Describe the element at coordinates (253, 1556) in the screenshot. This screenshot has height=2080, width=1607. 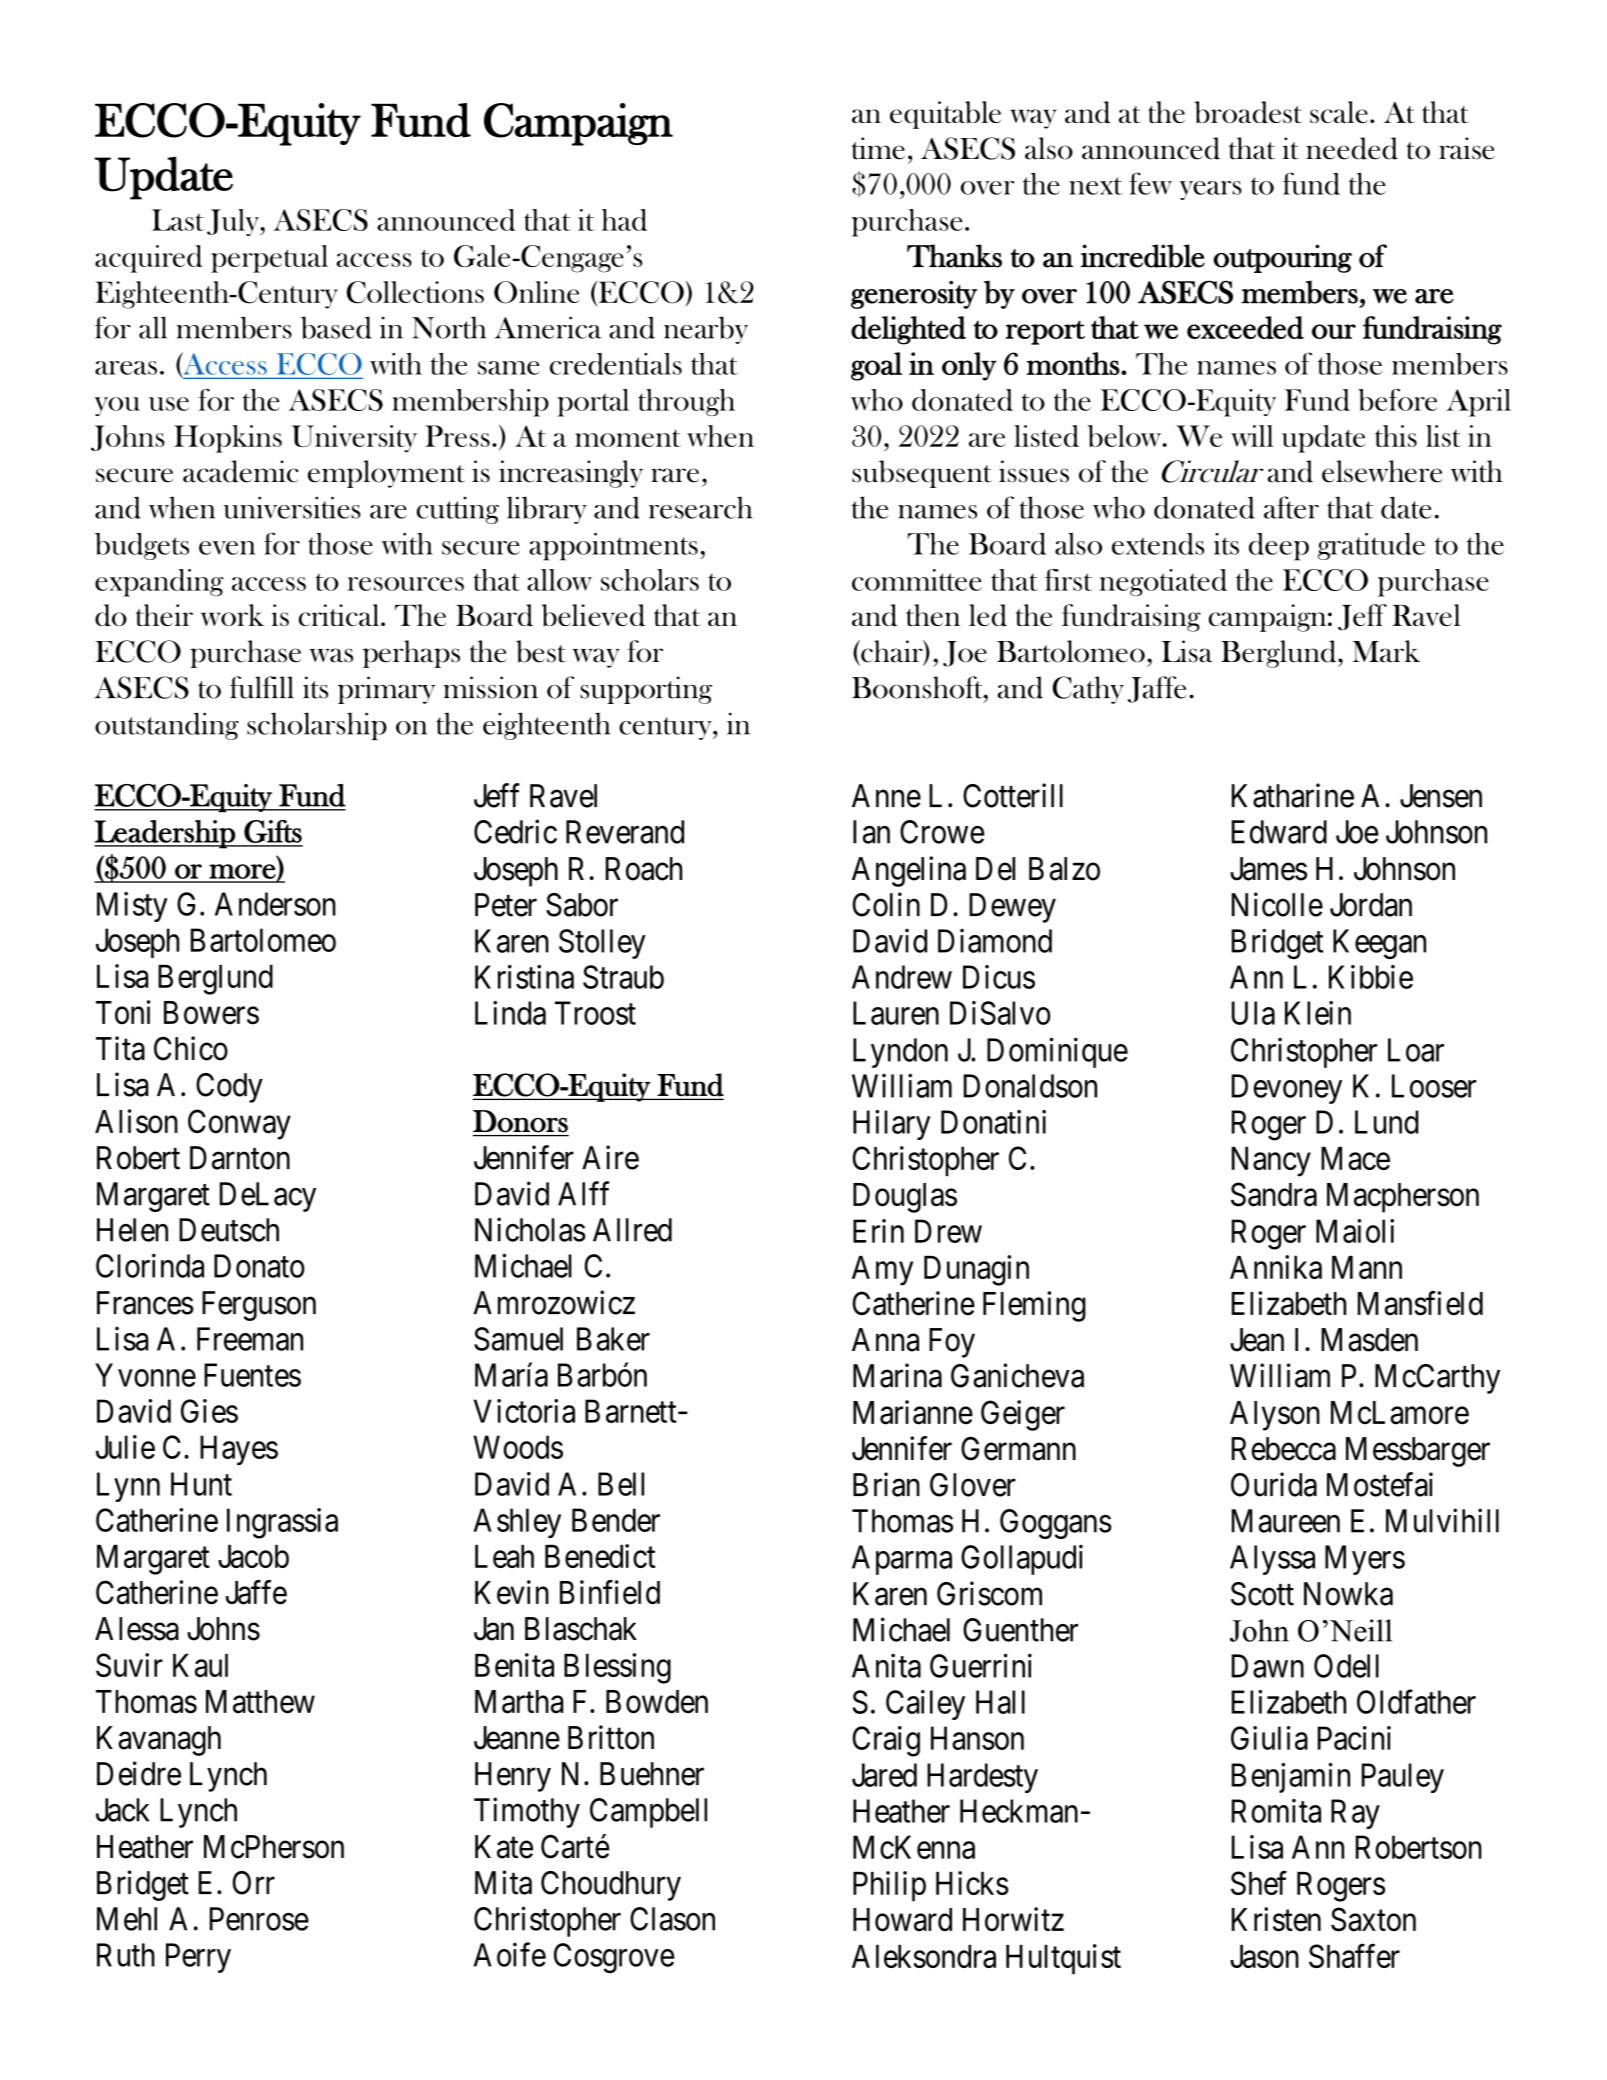
I see `Jacob` at that location.
